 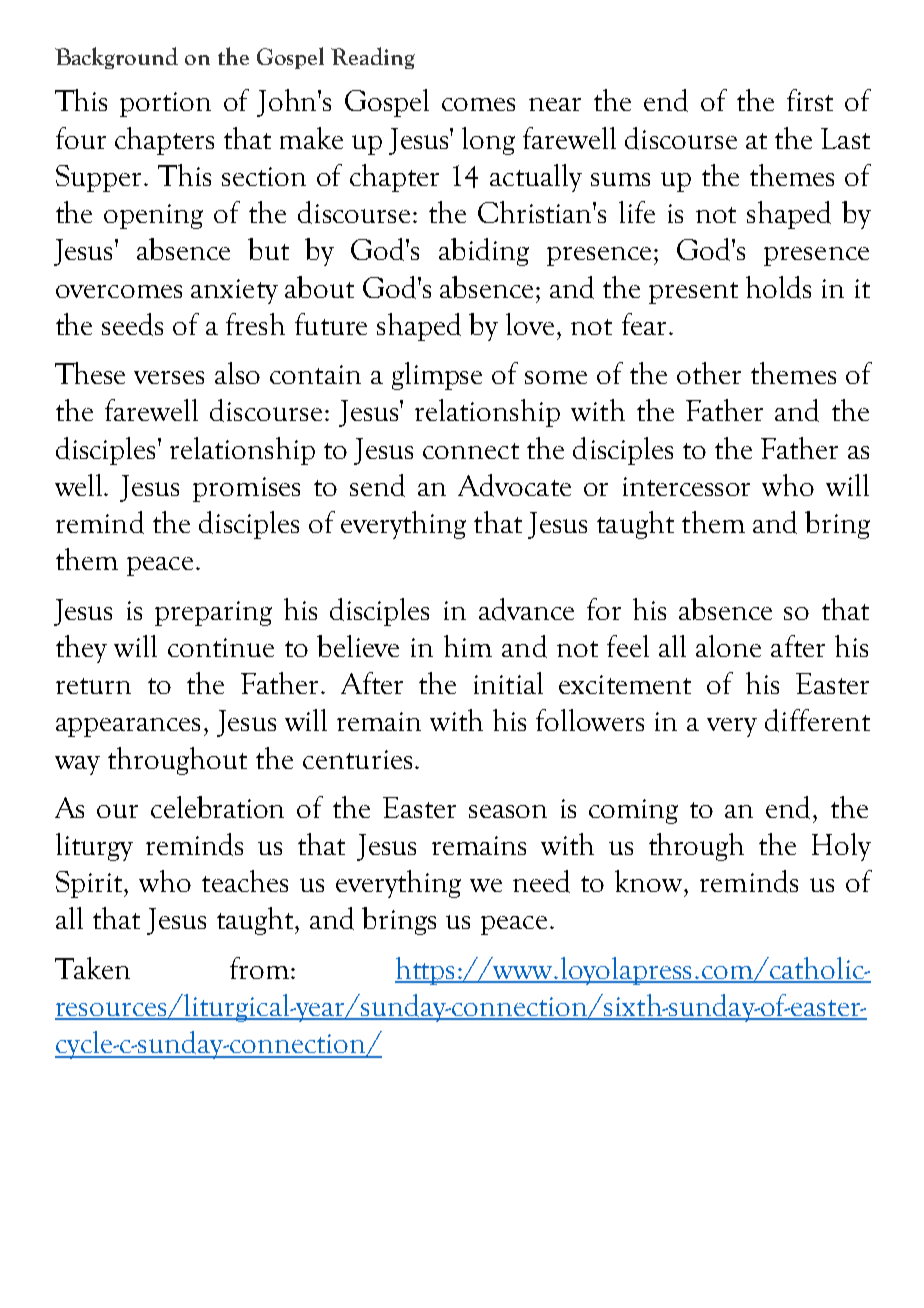 What do you see at coordinates (686, 486) in the screenshot?
I see `intercessor` at bounding box center [686, 486].
